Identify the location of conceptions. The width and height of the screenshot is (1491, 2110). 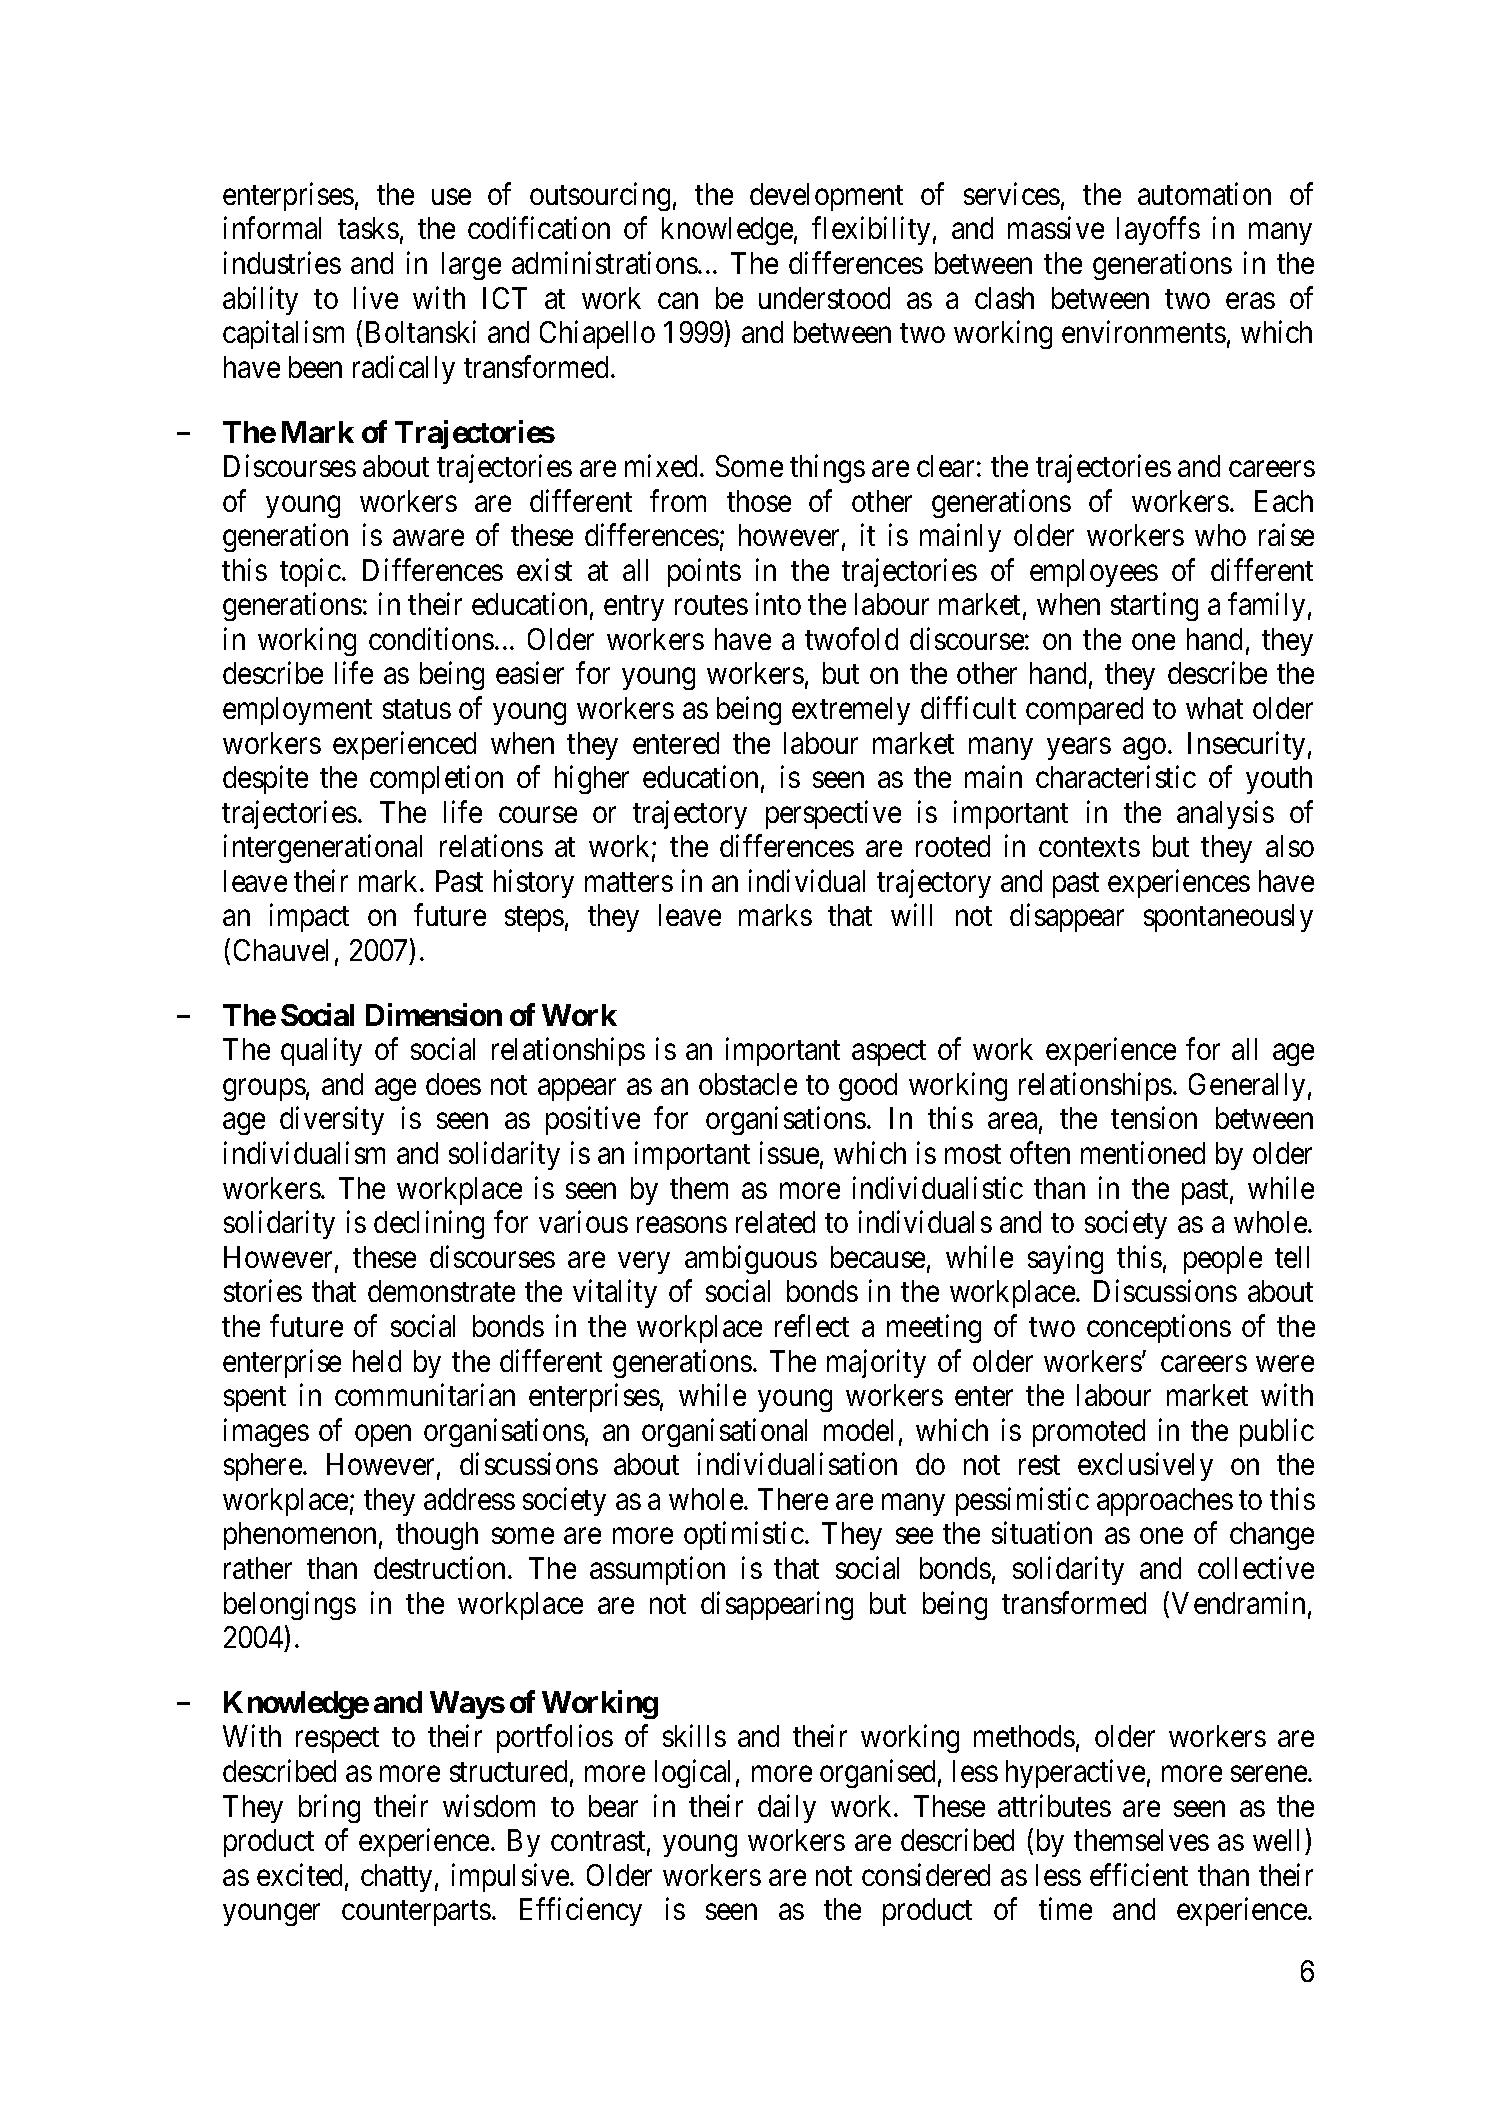
(1159, 1328).
